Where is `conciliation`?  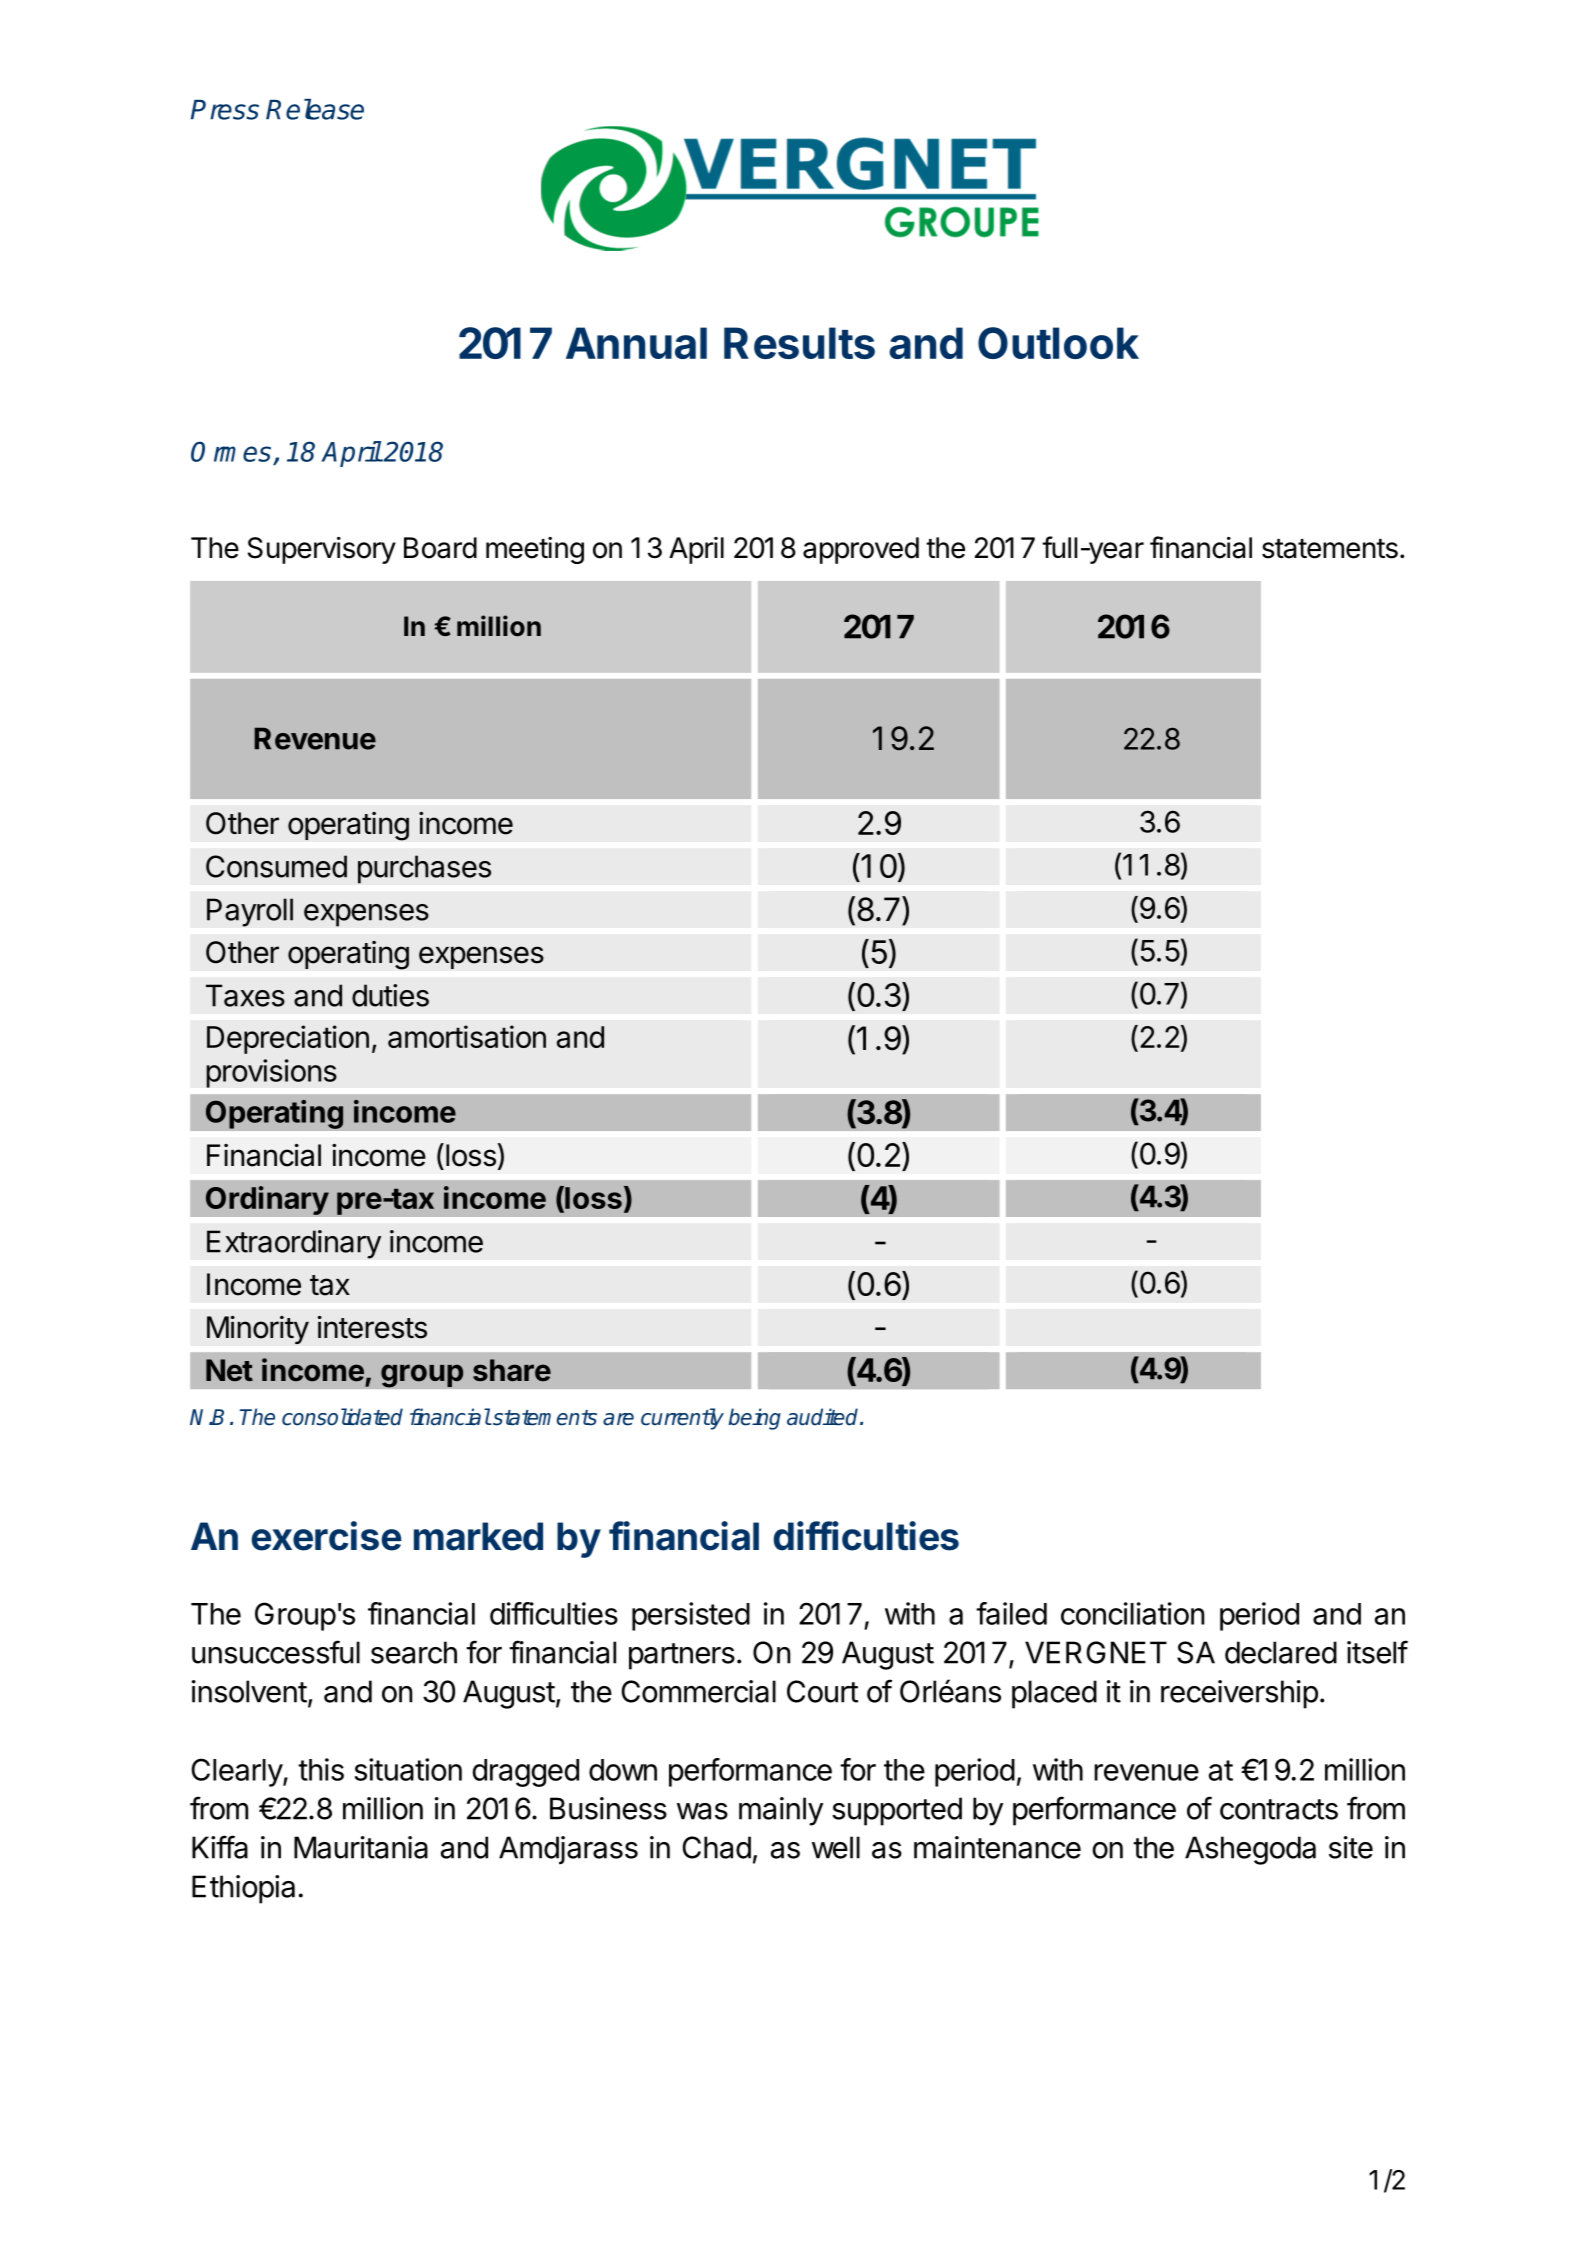
conciliation is located at coordinates (1132, 1613).
